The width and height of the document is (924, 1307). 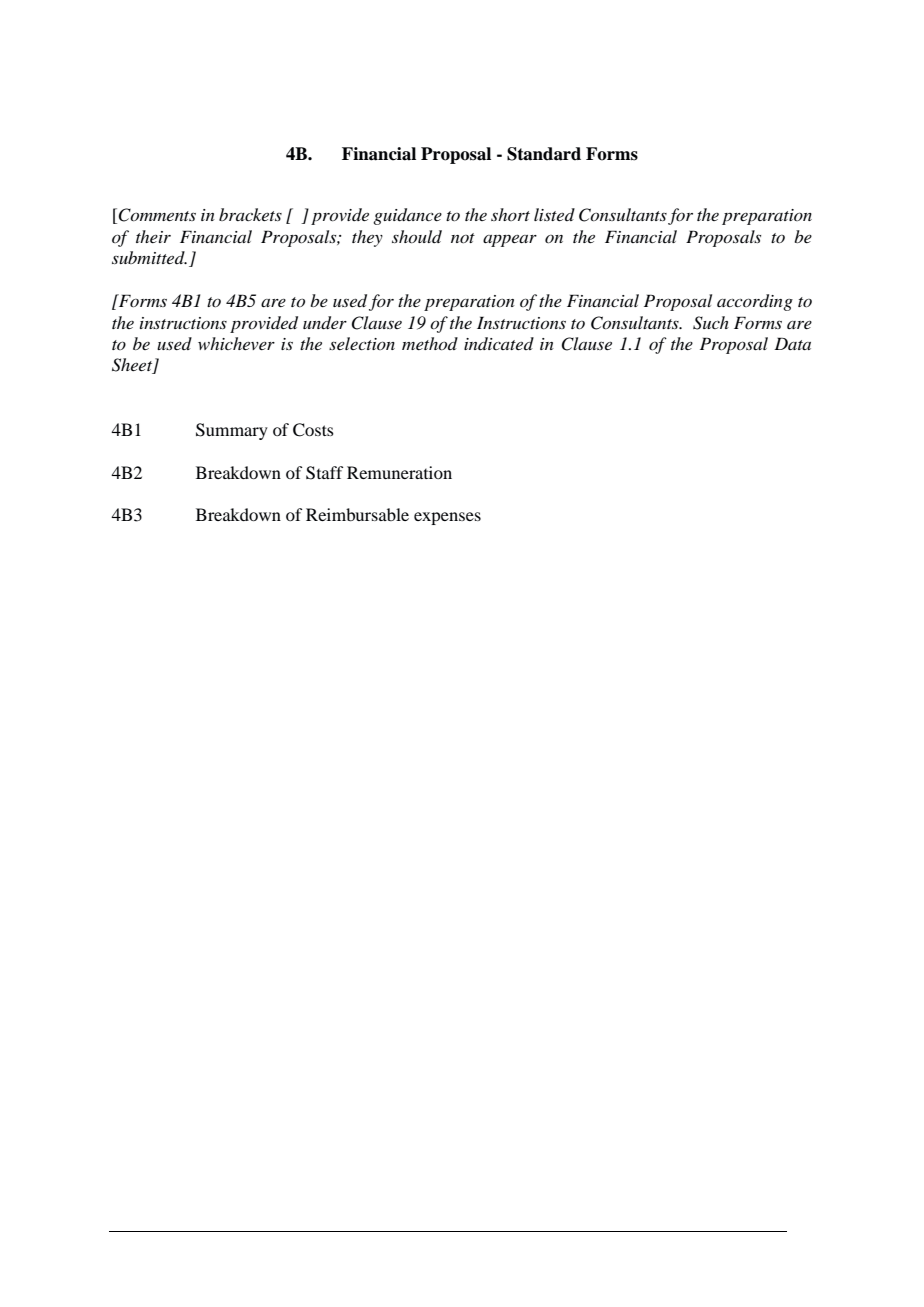 What do you see at coordinates (463, 238) in the document?
I see `not` at bounding box center [463, 238].
